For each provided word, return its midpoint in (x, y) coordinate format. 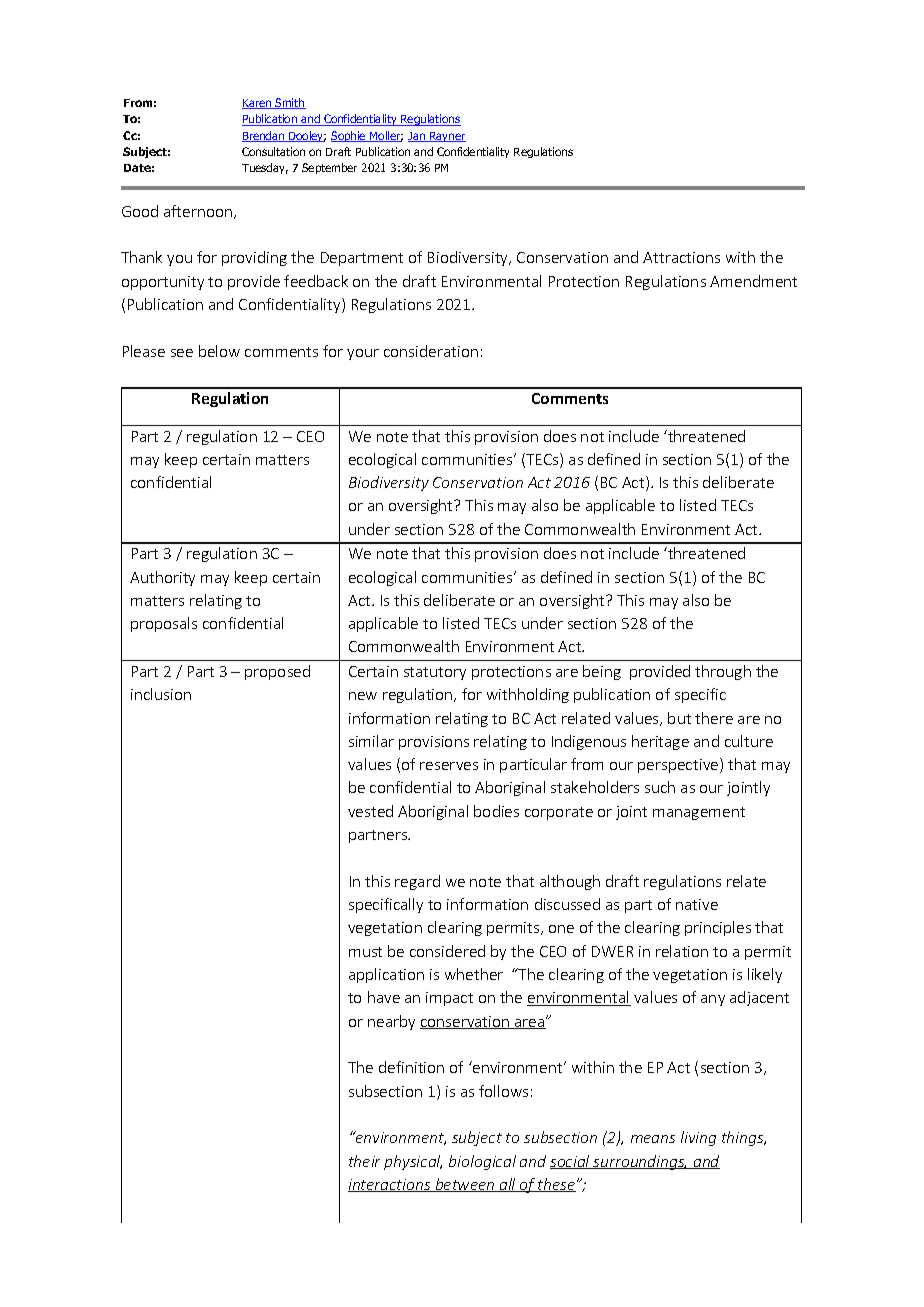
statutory (435, 673)
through (723, 672)
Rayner (447, 137)
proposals (164, 624)
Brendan (264, 136)
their (364, 1161)
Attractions (681, 257)
